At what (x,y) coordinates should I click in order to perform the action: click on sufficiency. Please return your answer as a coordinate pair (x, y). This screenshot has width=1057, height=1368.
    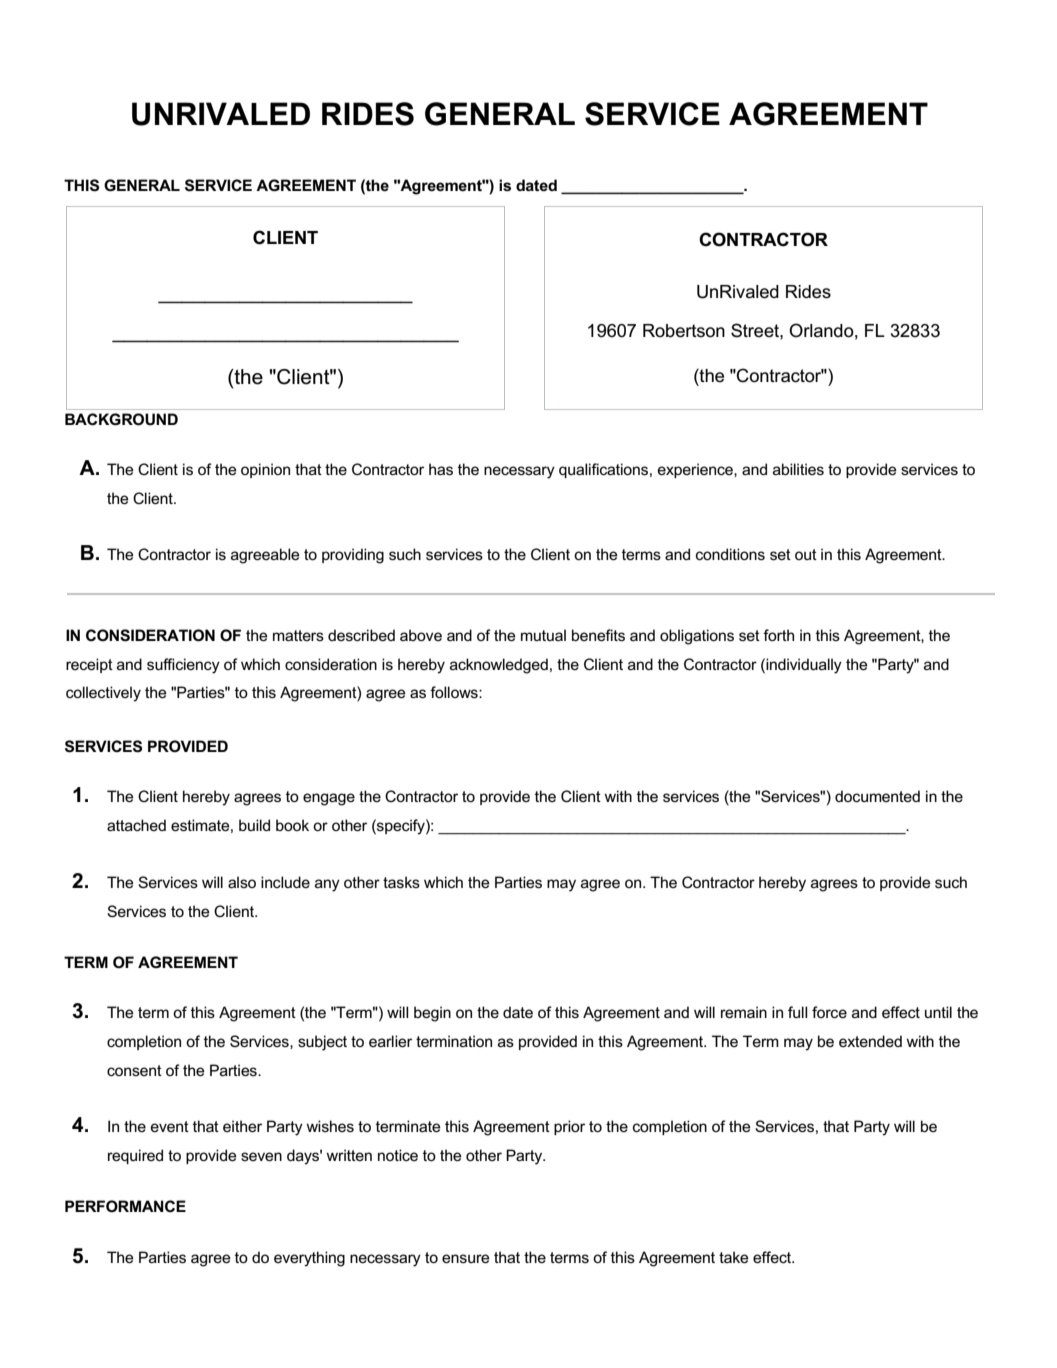
    Looking at the image, I should click on (183, 666).
